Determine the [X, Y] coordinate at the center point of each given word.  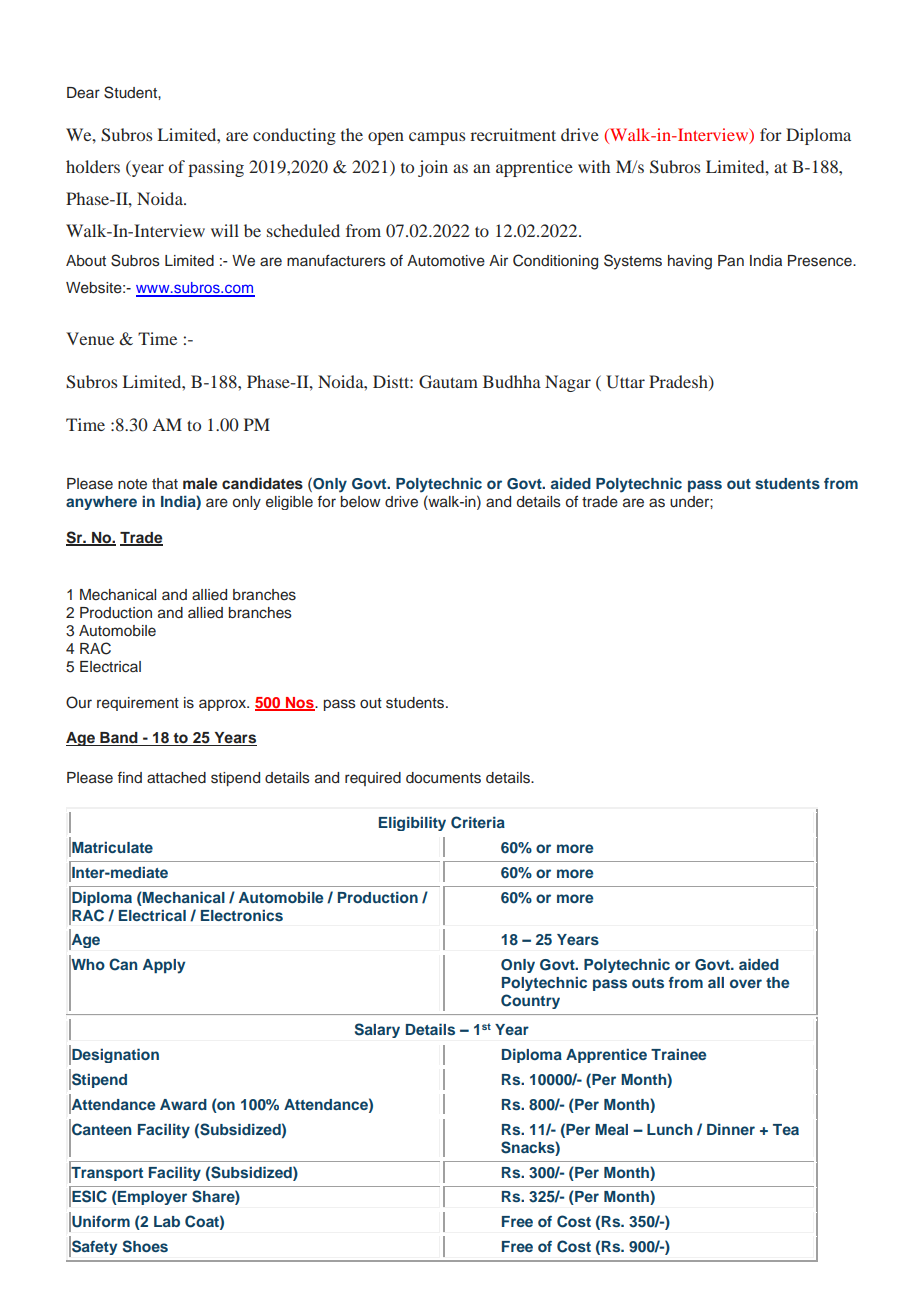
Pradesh [679, 382]
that [165, 483]
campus [437, 138]
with [594, 166]
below [361, 501]
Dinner [731, 1129]
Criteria [478, 822]
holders [93, 166]
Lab [167, 1221]
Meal [611, 1129]
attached [176, 778]
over [746, 983]
